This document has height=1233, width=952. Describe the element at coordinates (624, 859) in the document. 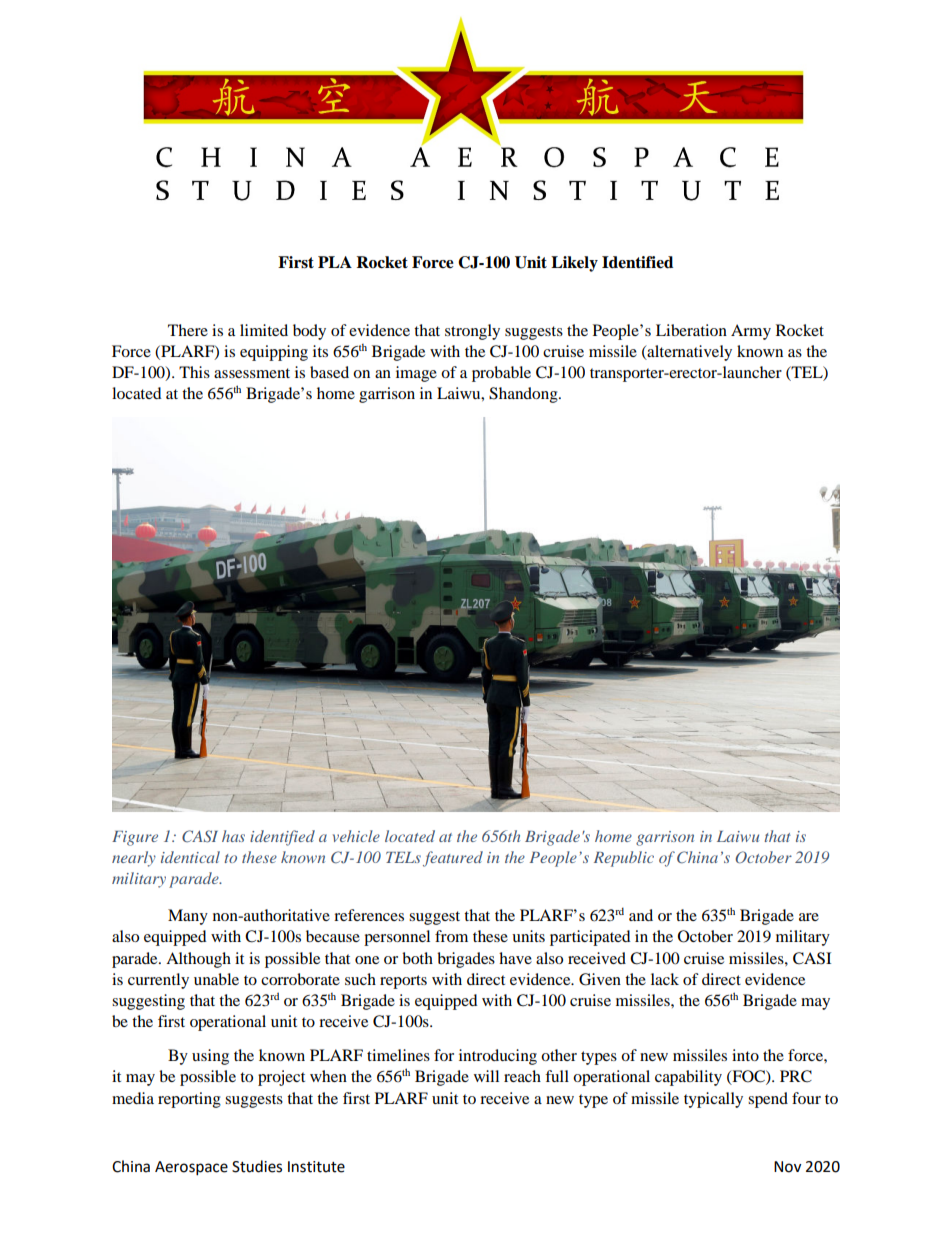

I see `Republic` at that location.
